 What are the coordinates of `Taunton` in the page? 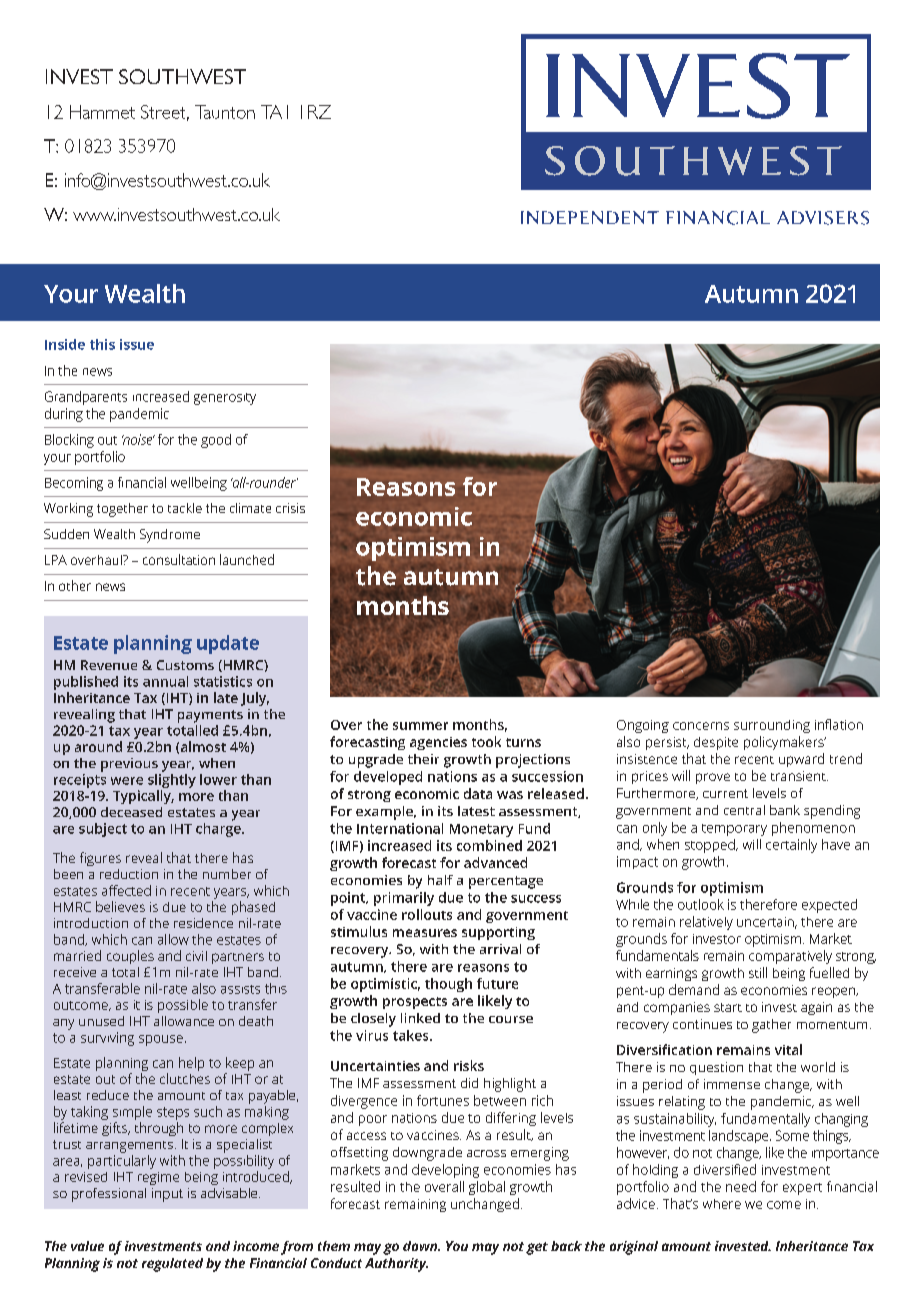 It's located at (225, 112).
